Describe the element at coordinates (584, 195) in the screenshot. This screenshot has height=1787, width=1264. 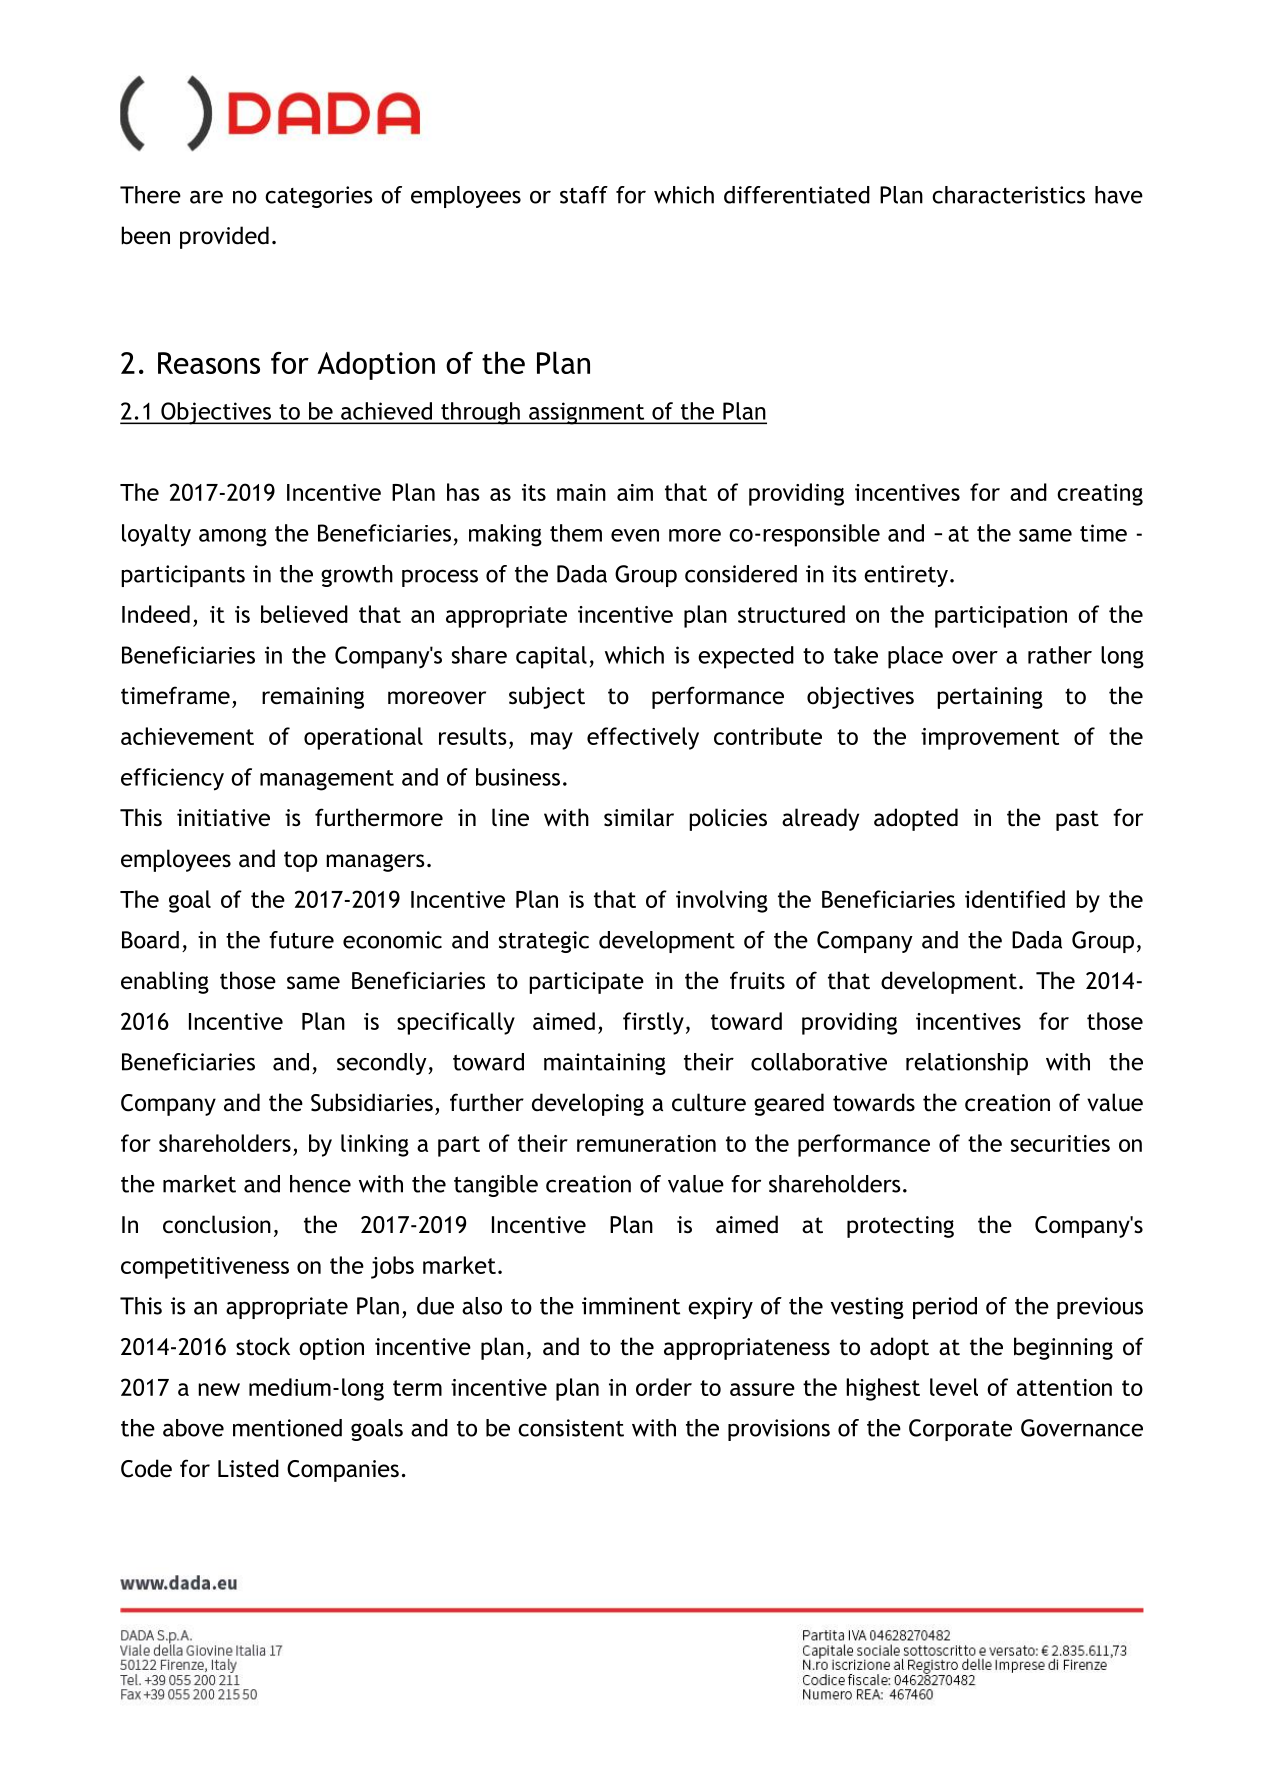
I see `staff` at that location.
